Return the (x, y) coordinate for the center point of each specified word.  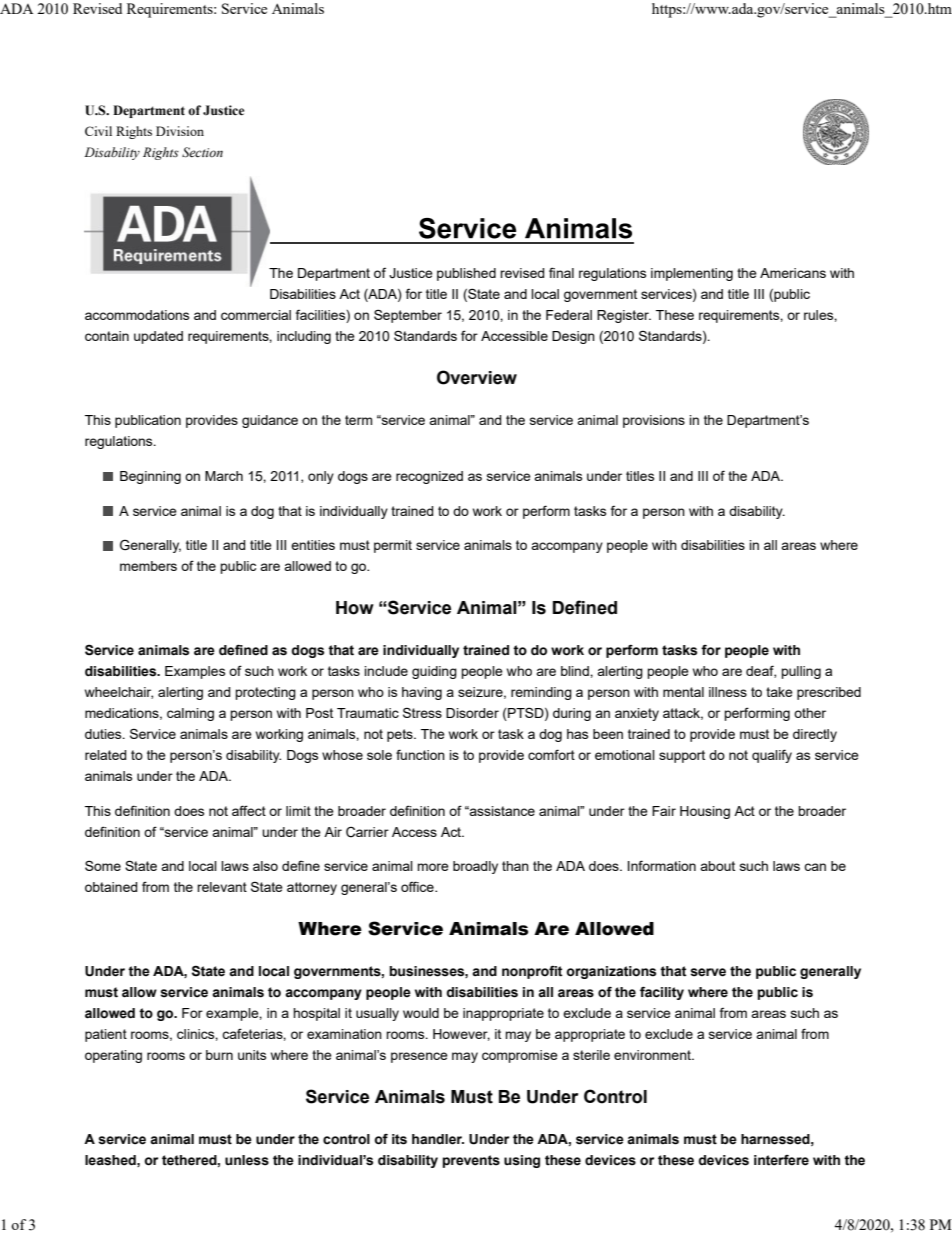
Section (202, 152)
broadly (475, 867)
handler (438, 1139)
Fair (664, 811)
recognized (429, 477)
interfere (781, 1160)
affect (249, 810)
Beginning (150, 477)
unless (247, 1160)
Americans (793, 273)
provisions (654, 421)
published (466, 274)
